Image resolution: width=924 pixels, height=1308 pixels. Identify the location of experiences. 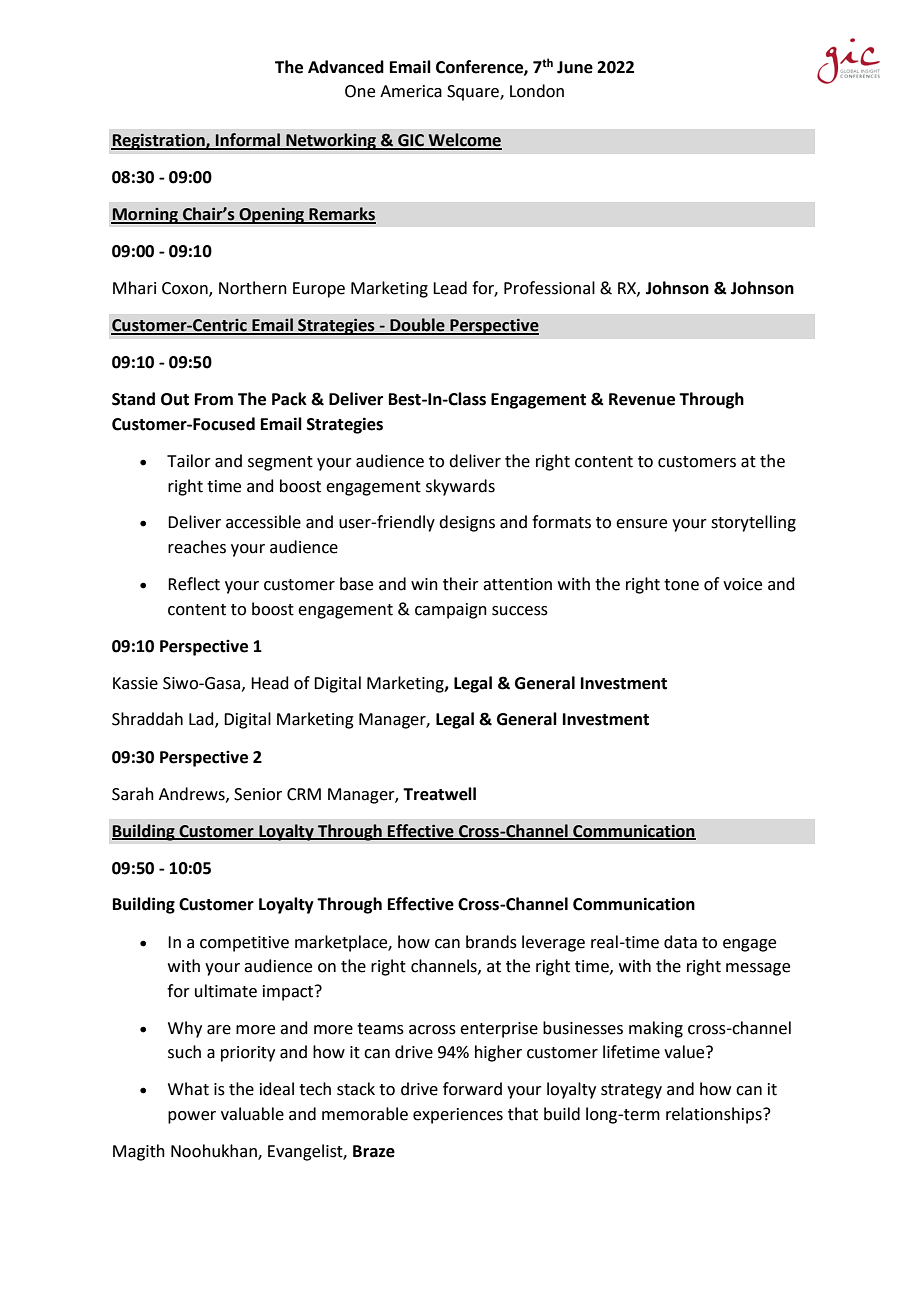
(458, 1116).
